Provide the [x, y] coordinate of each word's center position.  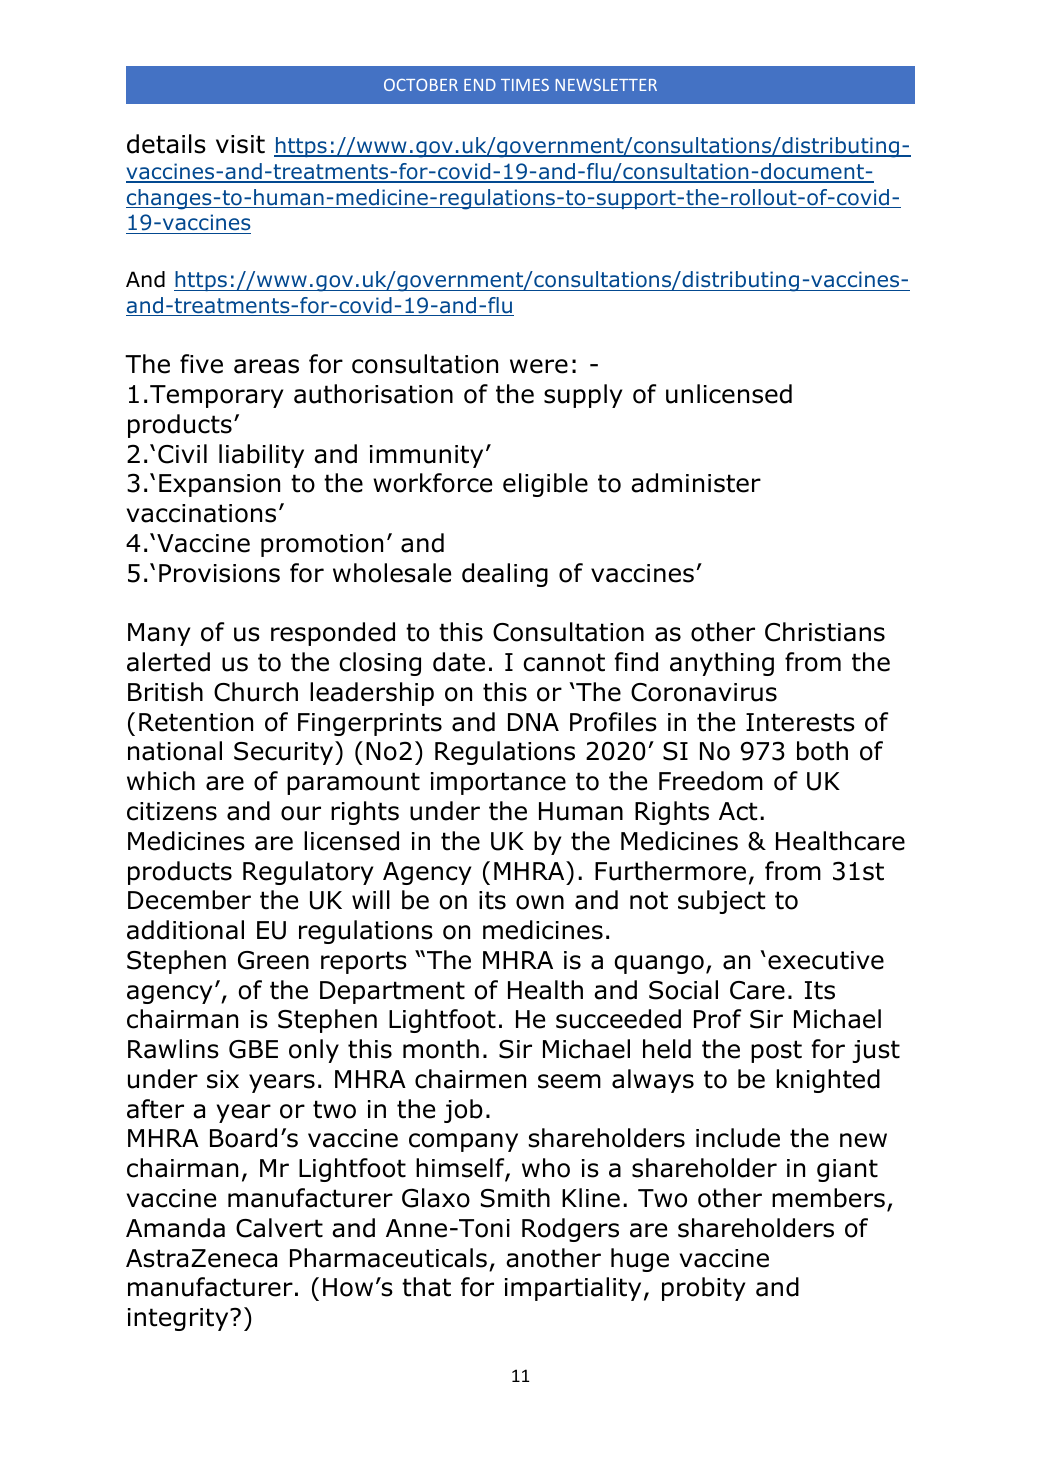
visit [240, 144]
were [539, 366]
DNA [533, 722]
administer [696, 483]
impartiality [573, 1289]
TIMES [525, 85]
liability [261, 456]
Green [273, 960]
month [441, 1049]
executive [826, 960]
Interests [800, 722]
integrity [179, 1319]
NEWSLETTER [606, 85]
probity [703, 1289]
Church [256, 692]
